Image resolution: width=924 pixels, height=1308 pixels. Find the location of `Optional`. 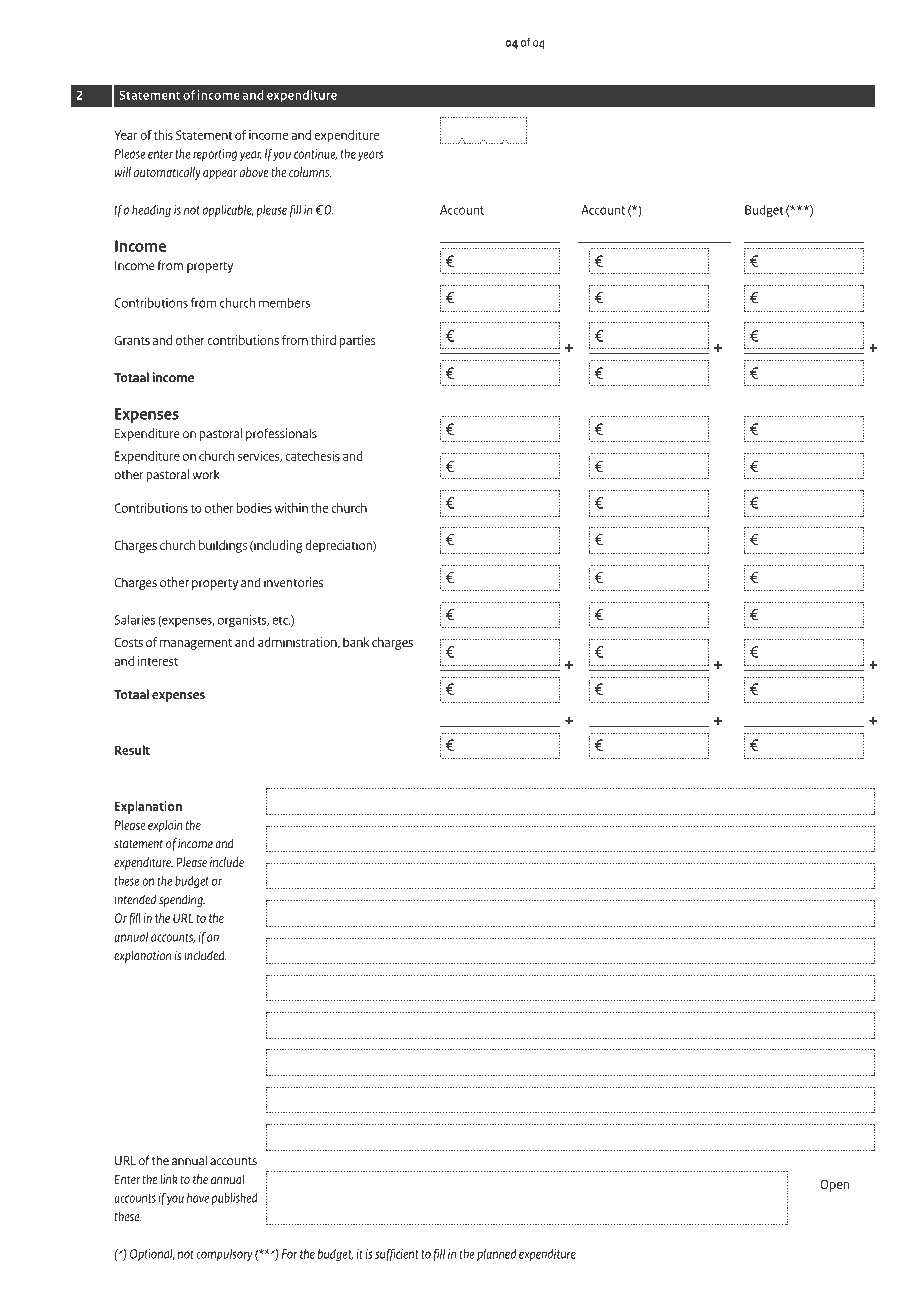

Optional is located at coordinates (152, 1255).
